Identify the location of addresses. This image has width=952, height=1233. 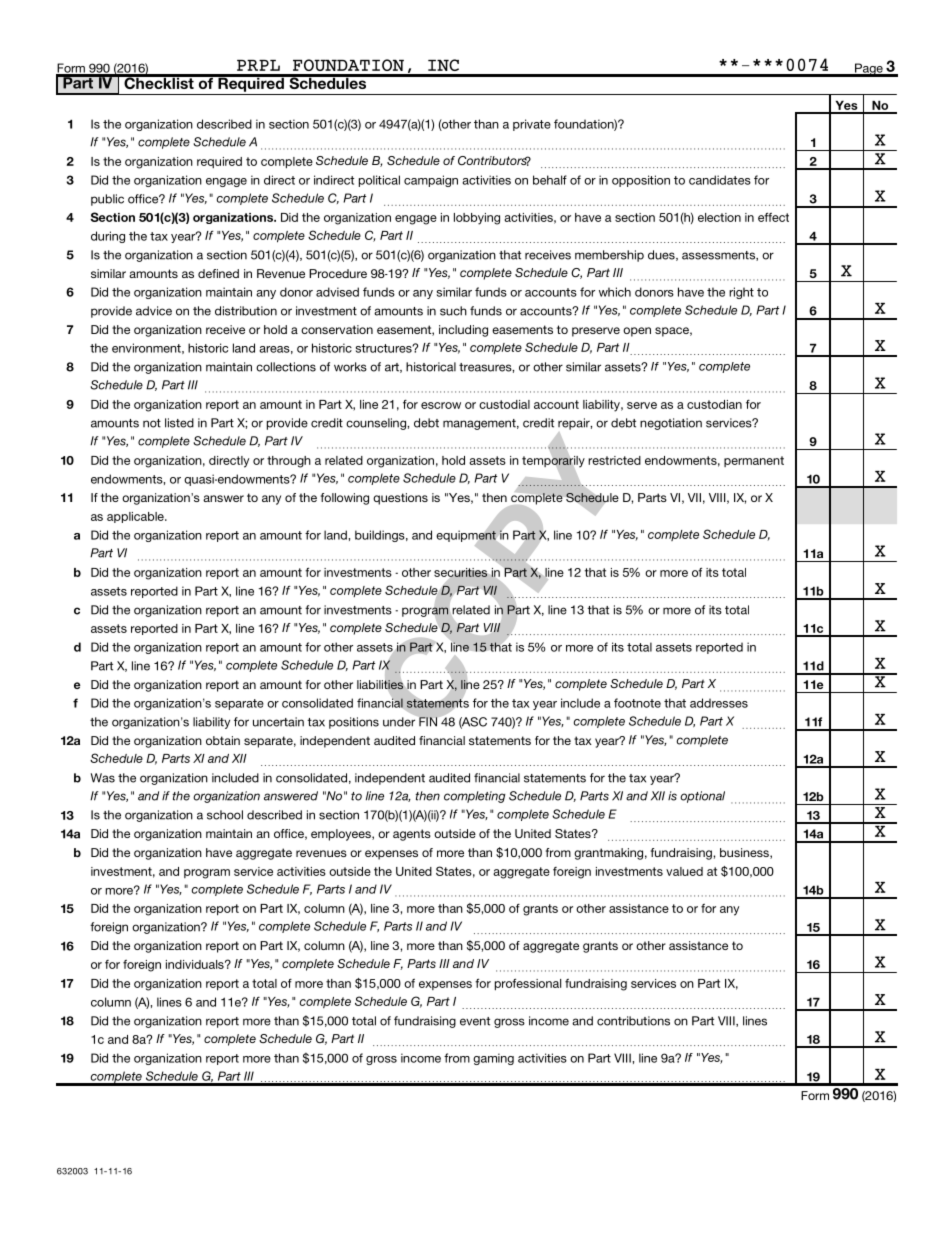
(719, 703).
